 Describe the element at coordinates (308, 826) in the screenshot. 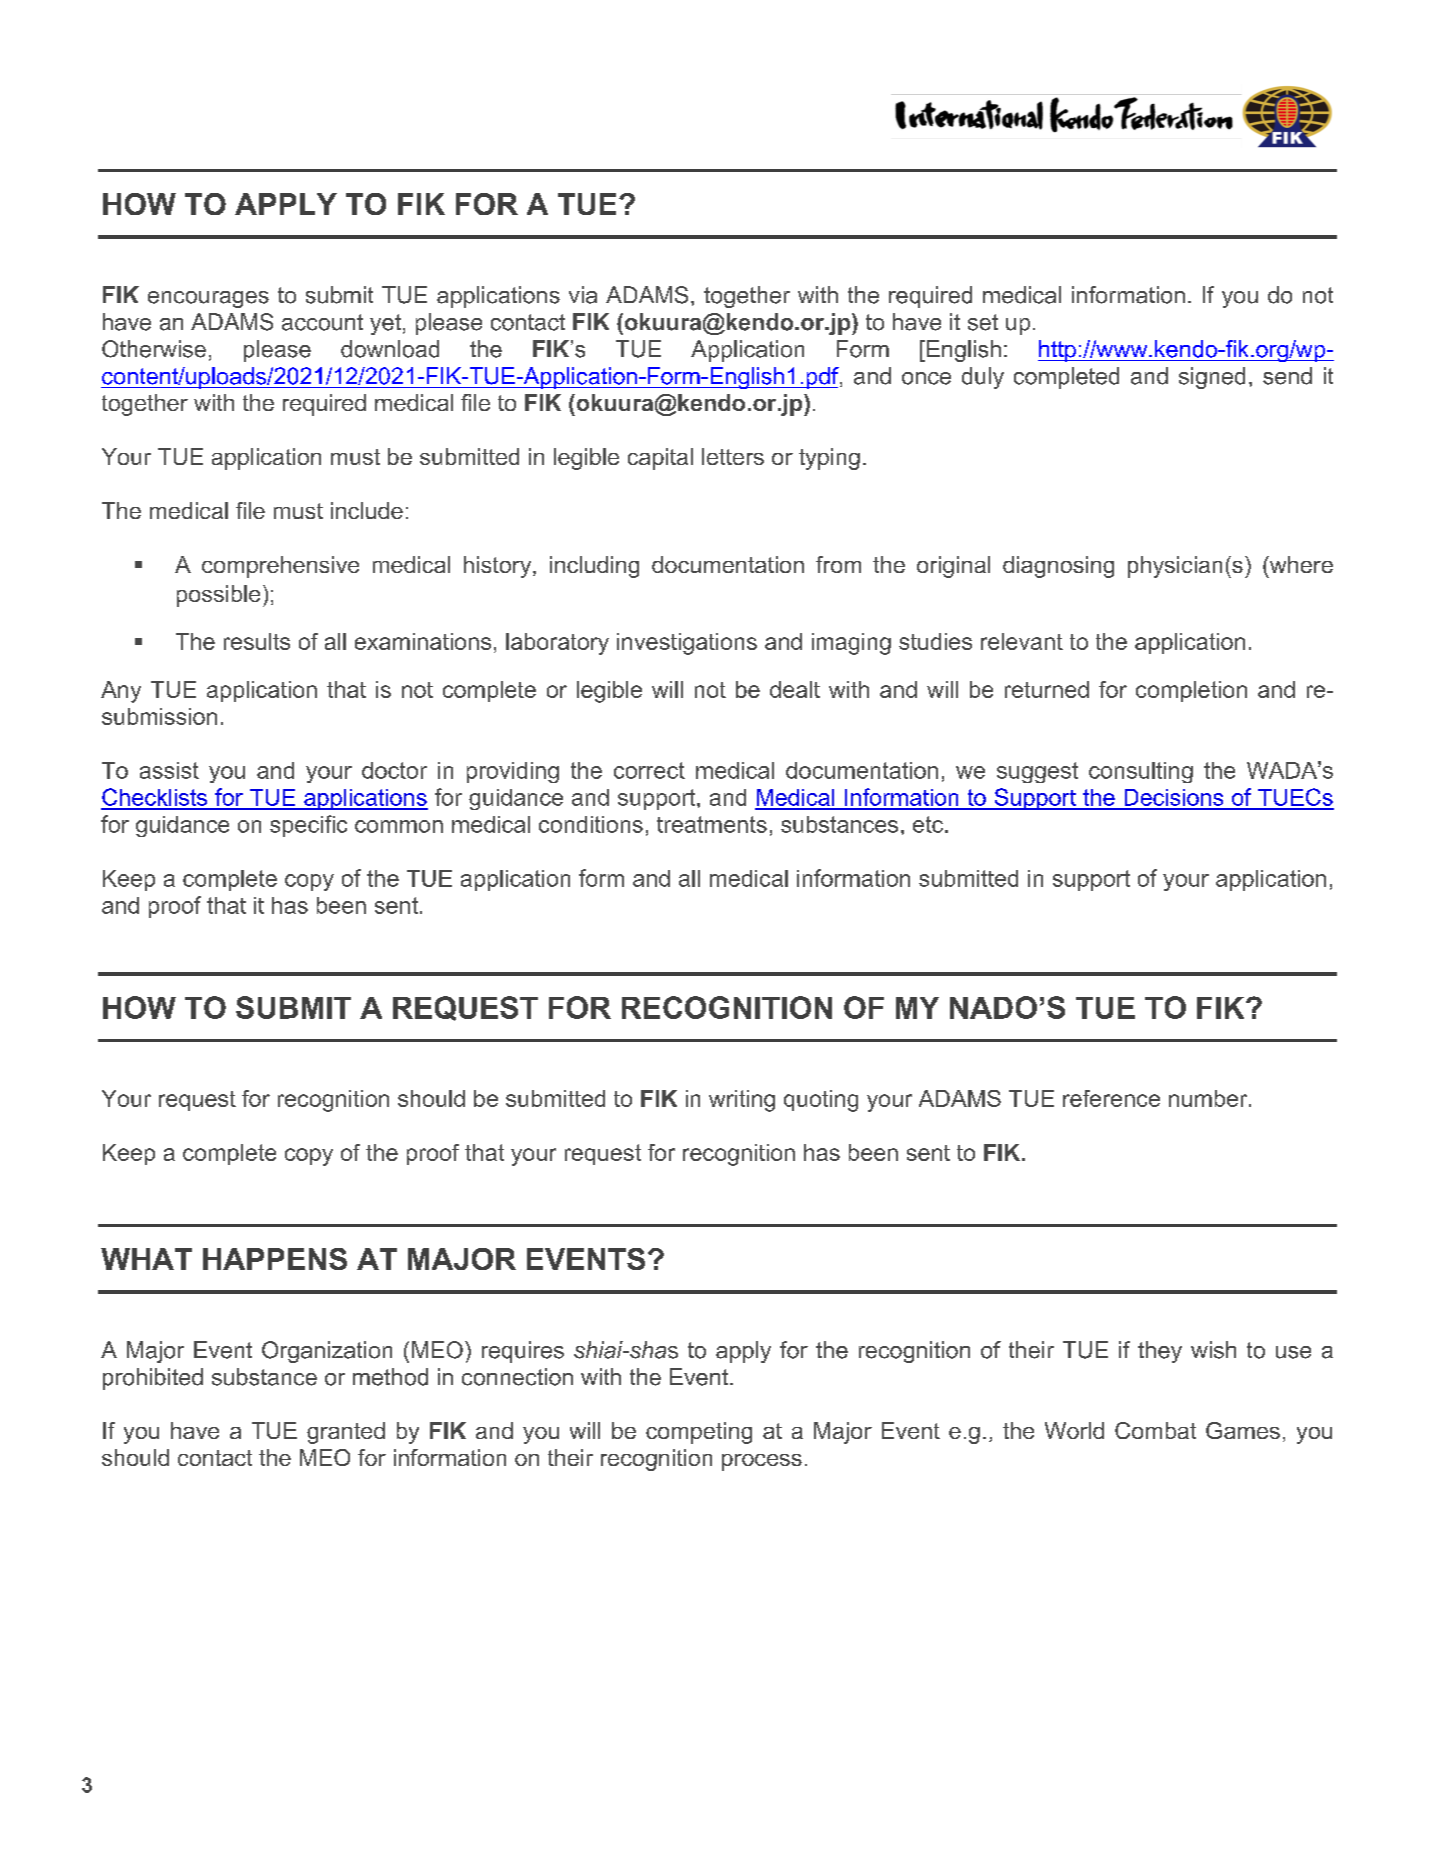

I see `specific` at that location.
